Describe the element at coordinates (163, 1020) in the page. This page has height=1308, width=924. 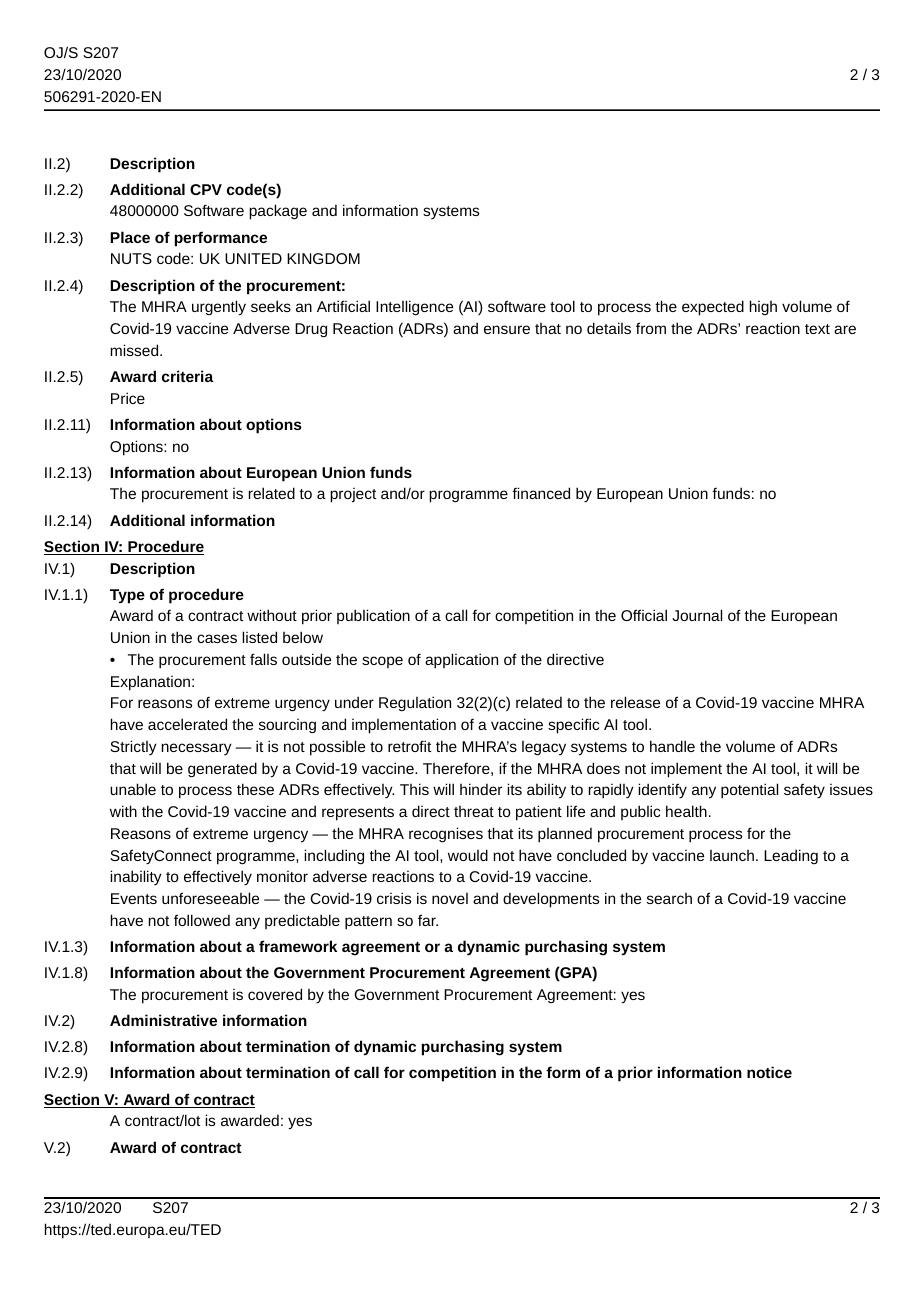
I see `Administrative` at that location.
